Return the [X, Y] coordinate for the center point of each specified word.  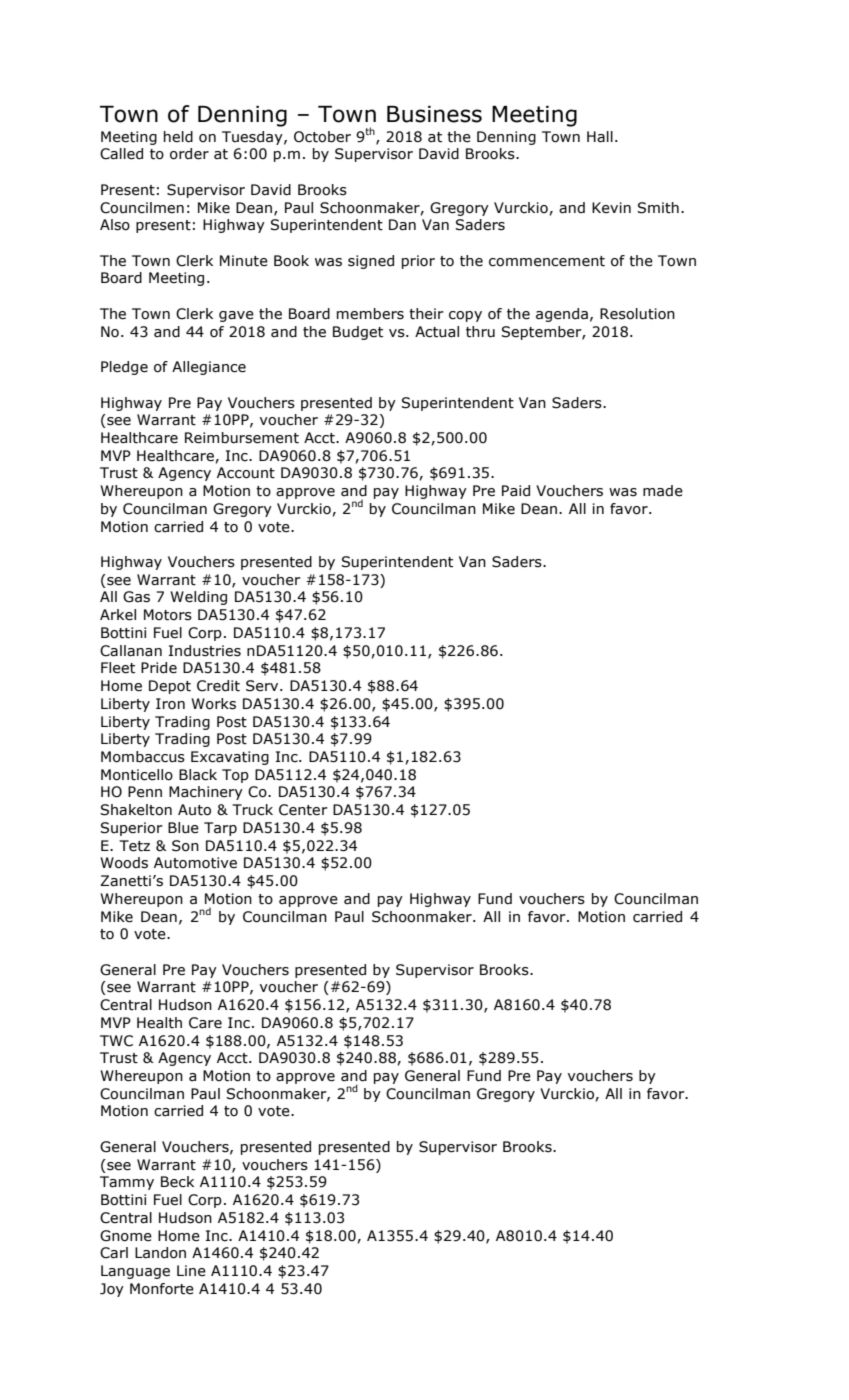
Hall [600, 137]
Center [303, 810]
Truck [252, 810]
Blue [183, 828]
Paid [516, 490]
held [178, 137]
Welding [198, 598]
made [663, 491]
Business [434, 114]
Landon [160, 1253]
